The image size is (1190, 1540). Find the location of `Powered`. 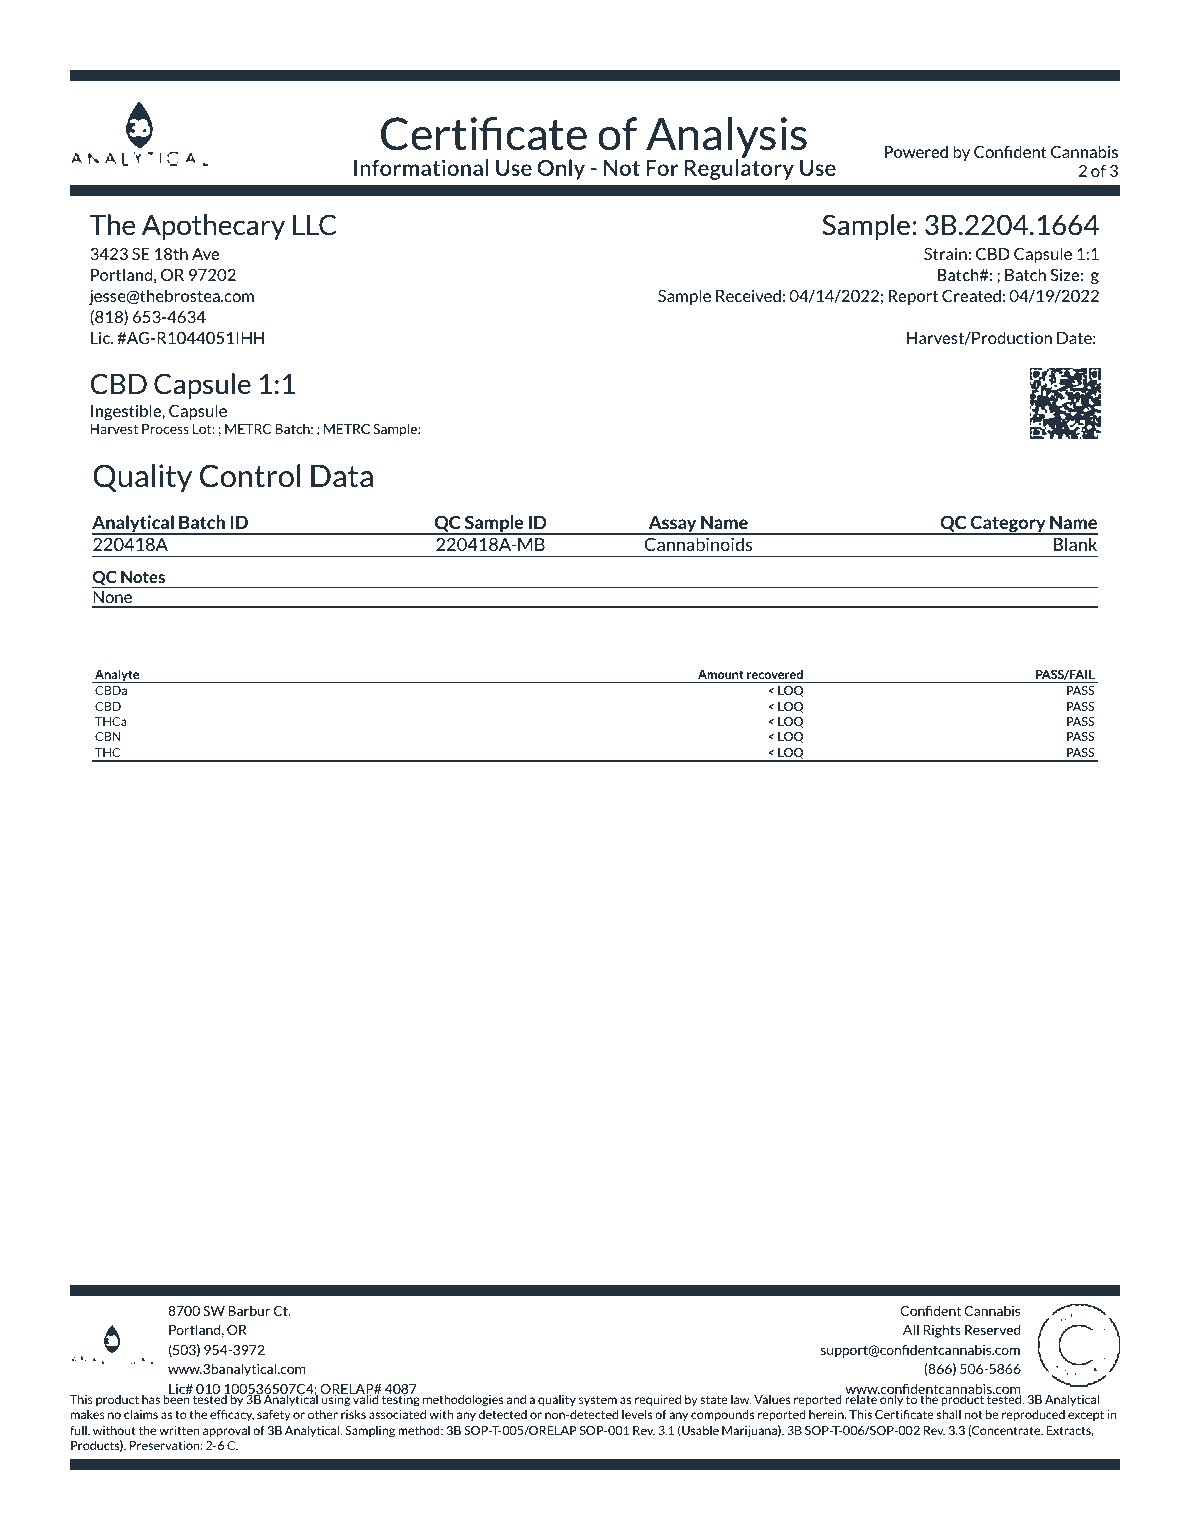

Powered is located at coordinates (916, 151).
